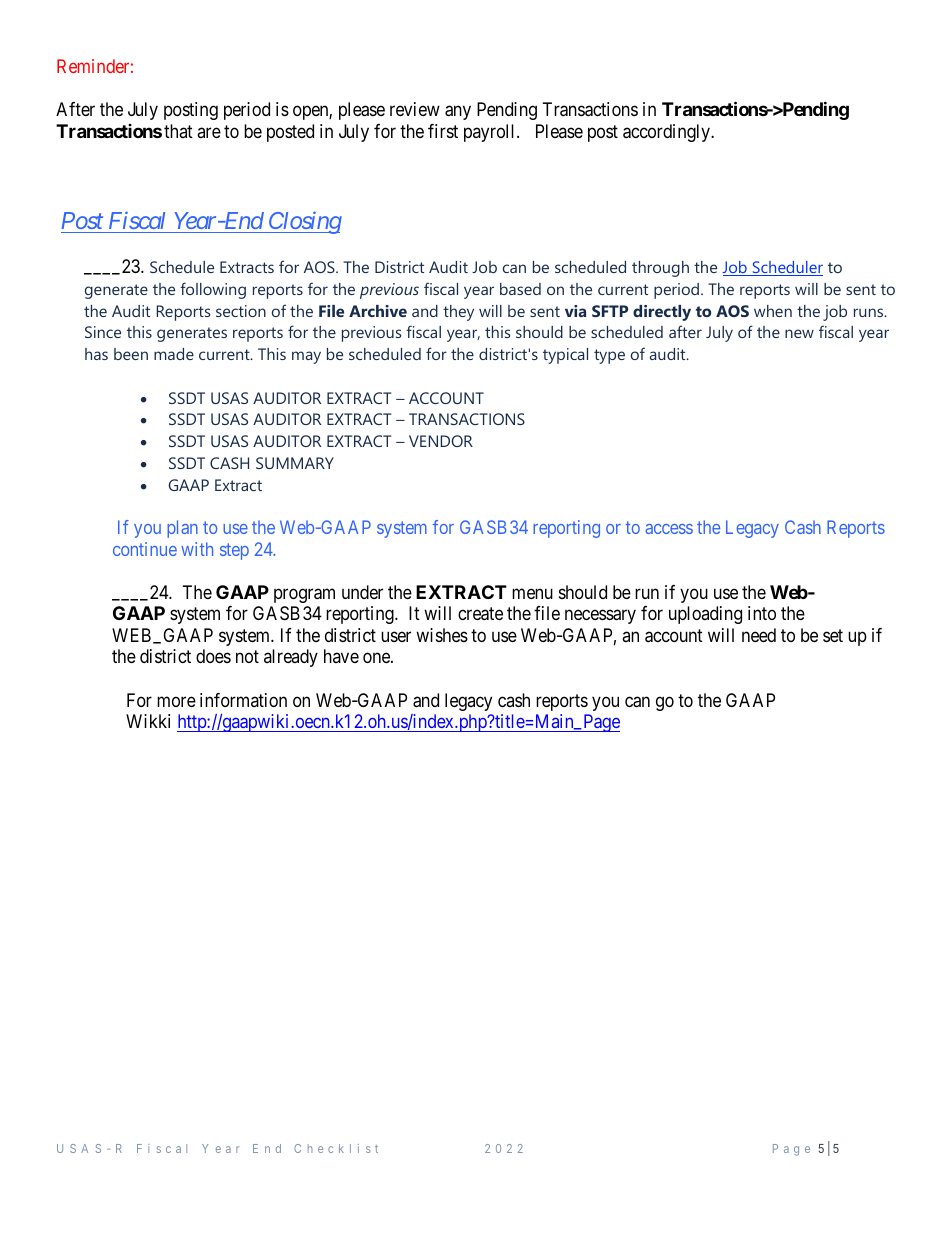 The width and height of the screenshot is (952, 1233). What do you see at coordinates (773, 311) in the screenshot?
I see `when` at bounding box center [773, 311].
